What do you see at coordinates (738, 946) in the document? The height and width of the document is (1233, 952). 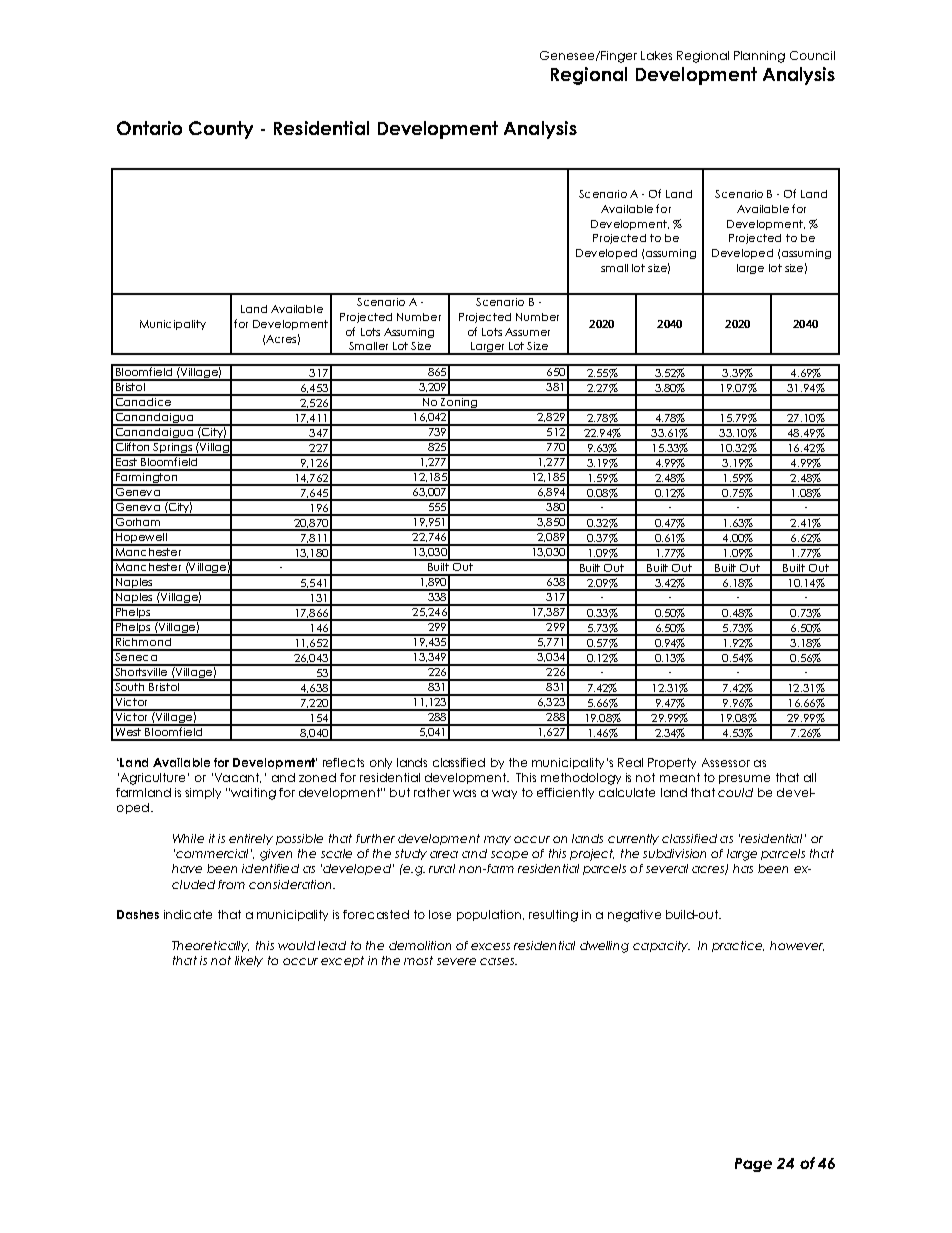 I see `practice` at bounding box center [738, 946].
